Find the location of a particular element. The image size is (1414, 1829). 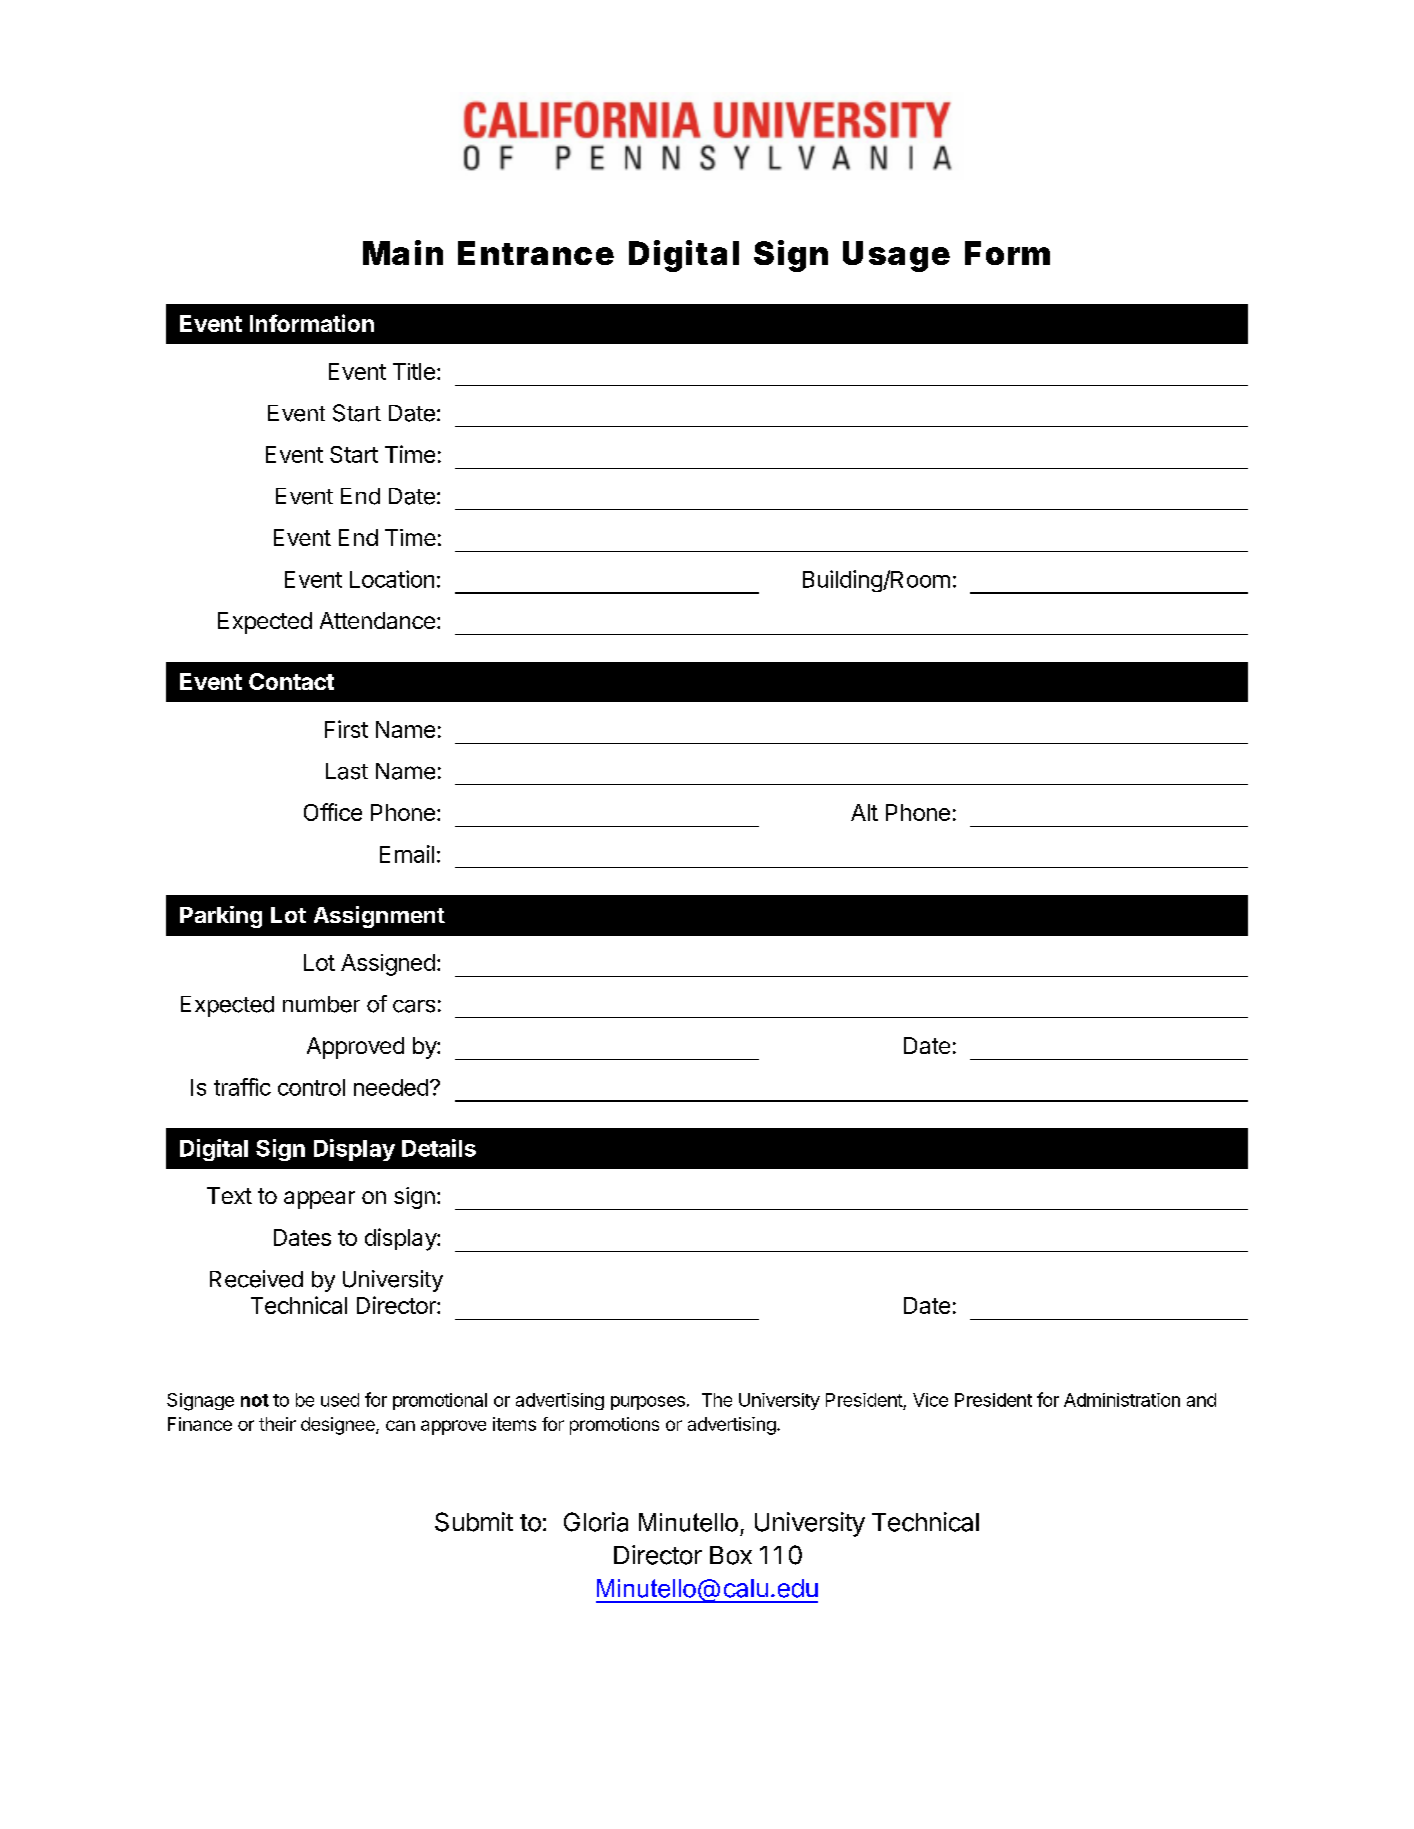

Entrance is located at coordinates (536, 253).
